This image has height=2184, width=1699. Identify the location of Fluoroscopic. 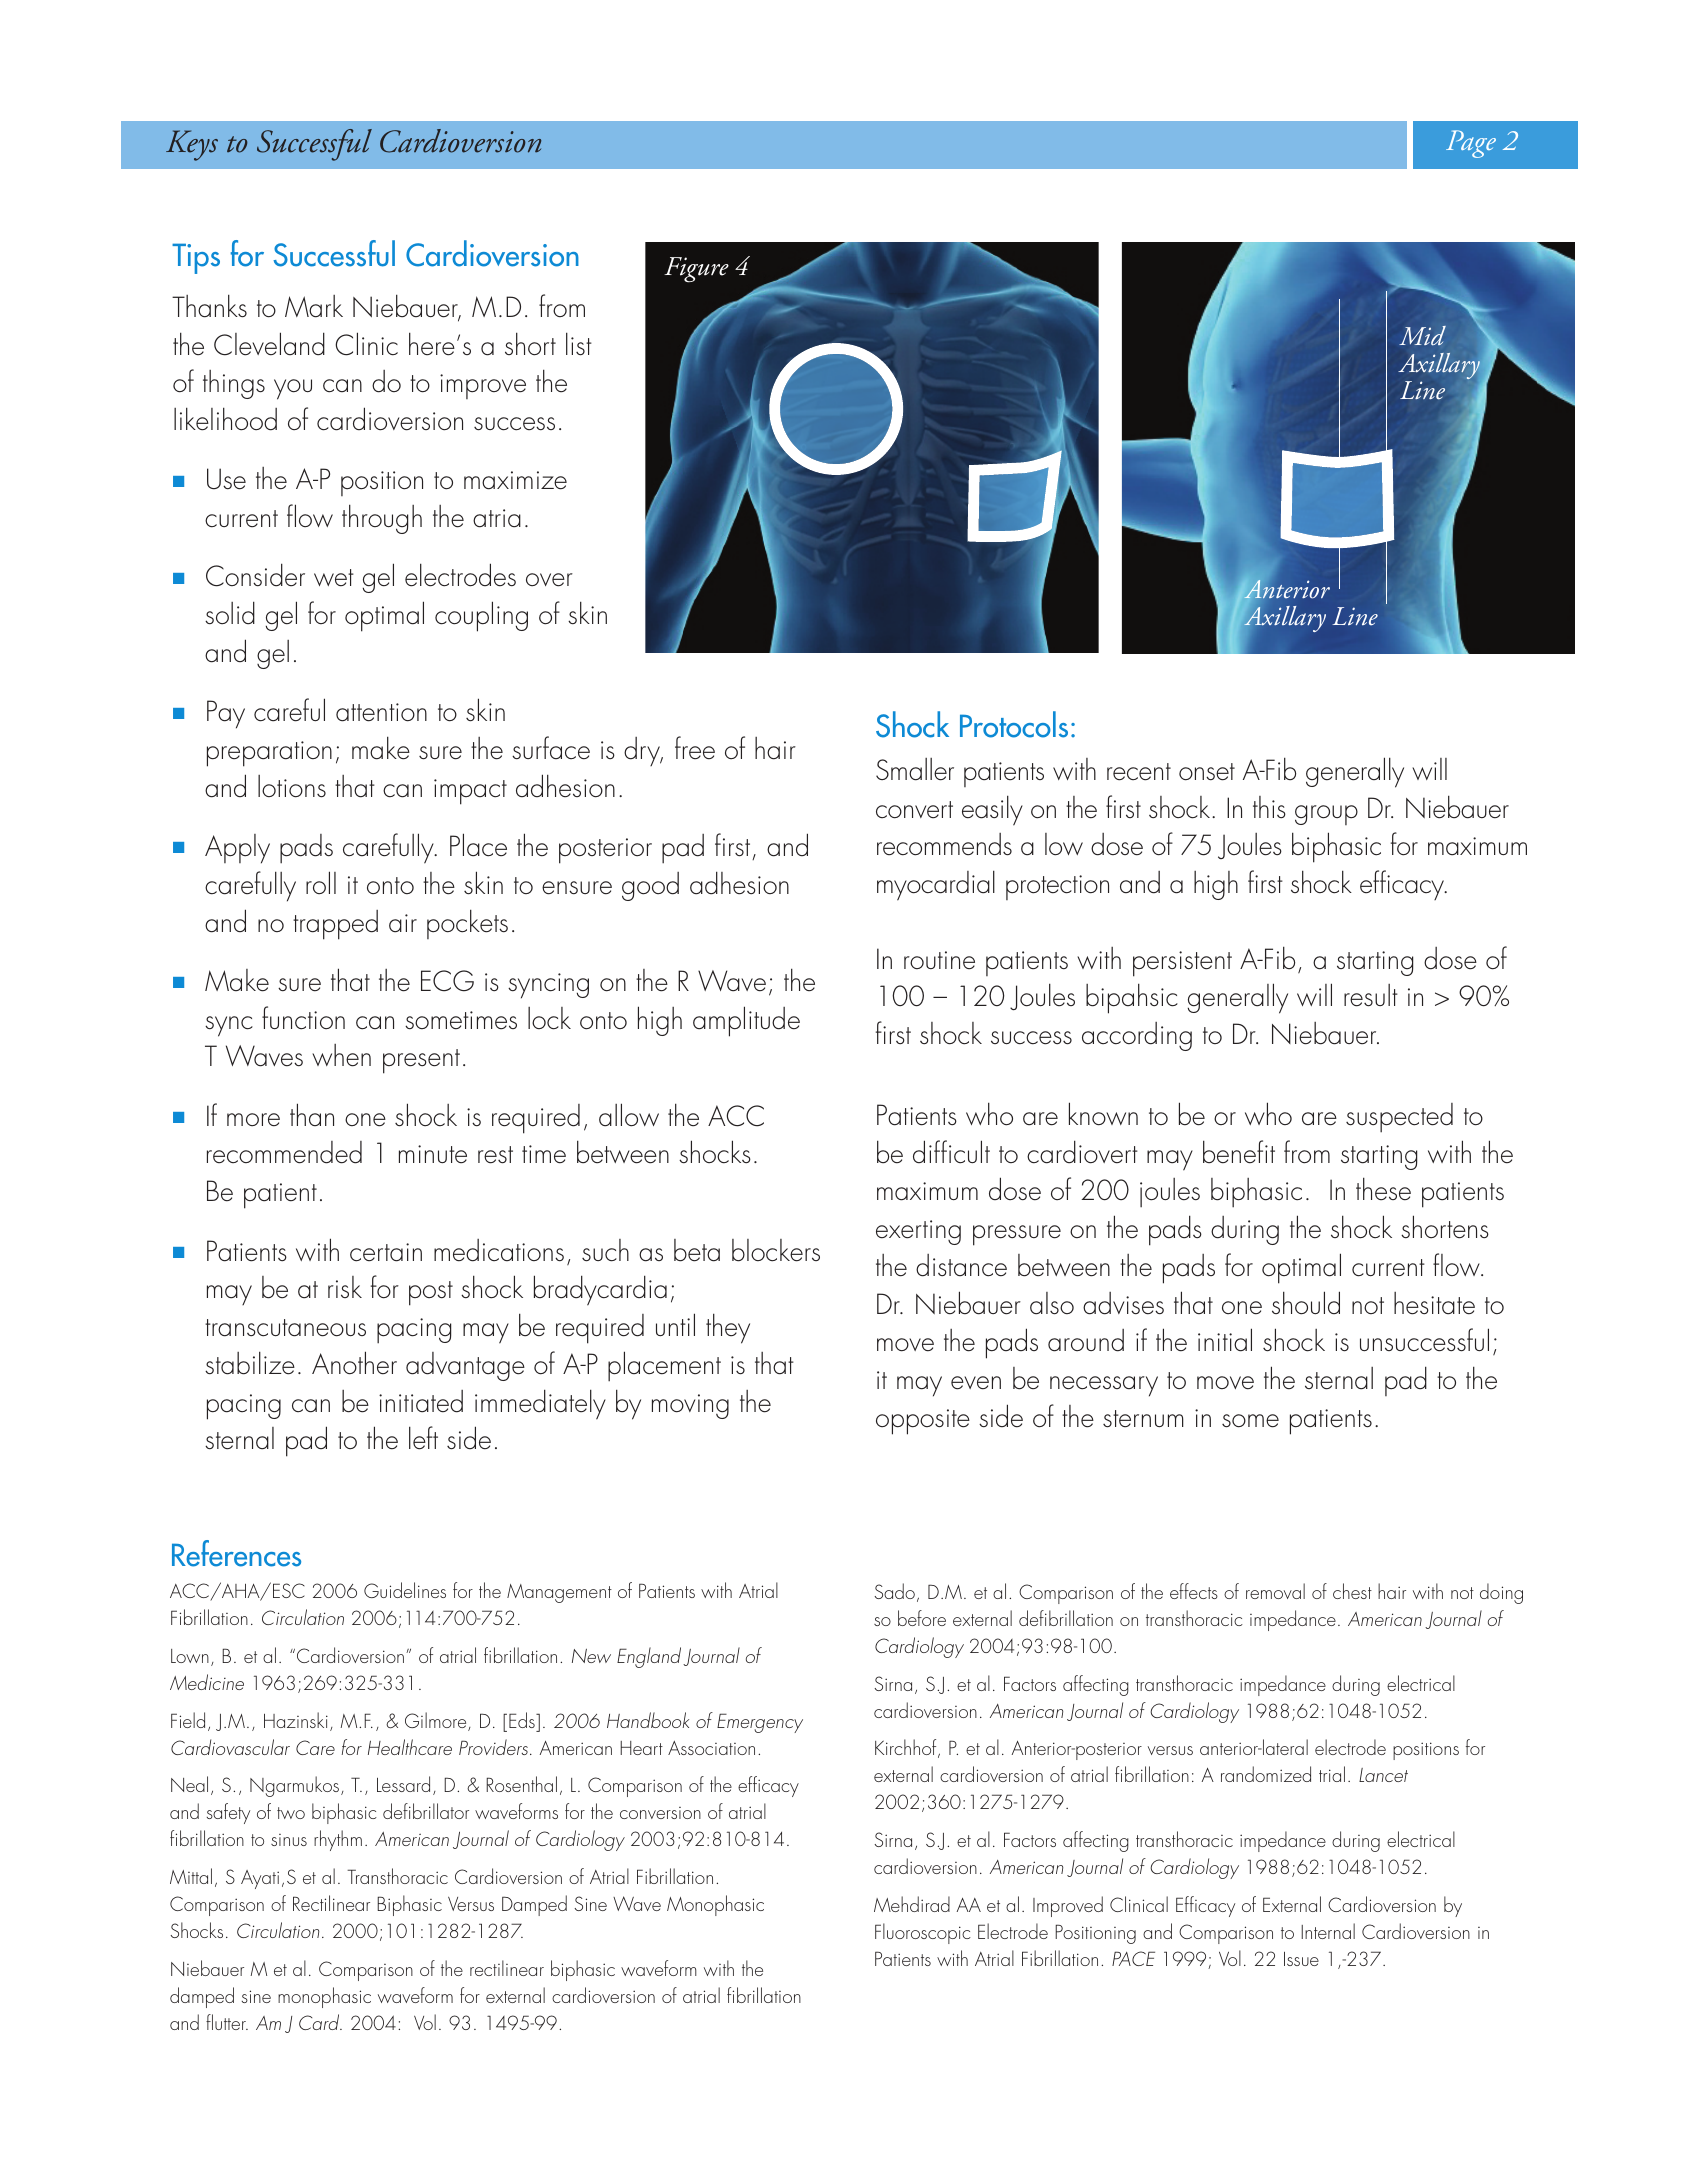
(923, 1933).
